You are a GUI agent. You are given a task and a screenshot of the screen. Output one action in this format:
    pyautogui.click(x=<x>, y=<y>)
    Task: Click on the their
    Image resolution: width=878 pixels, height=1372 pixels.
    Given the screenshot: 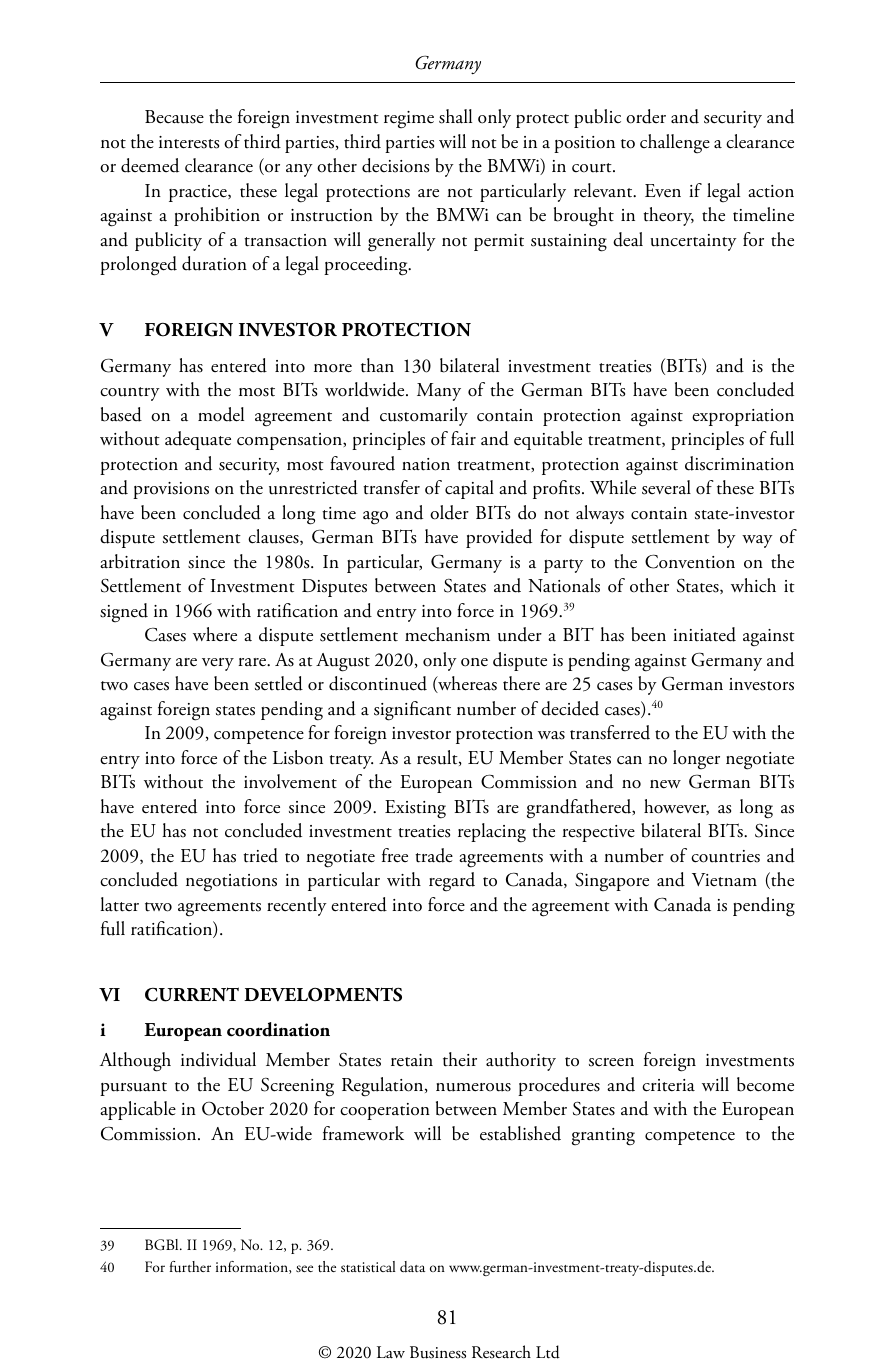 What is the action you would take?
    pyautogui.click(x=460, y=1059)
